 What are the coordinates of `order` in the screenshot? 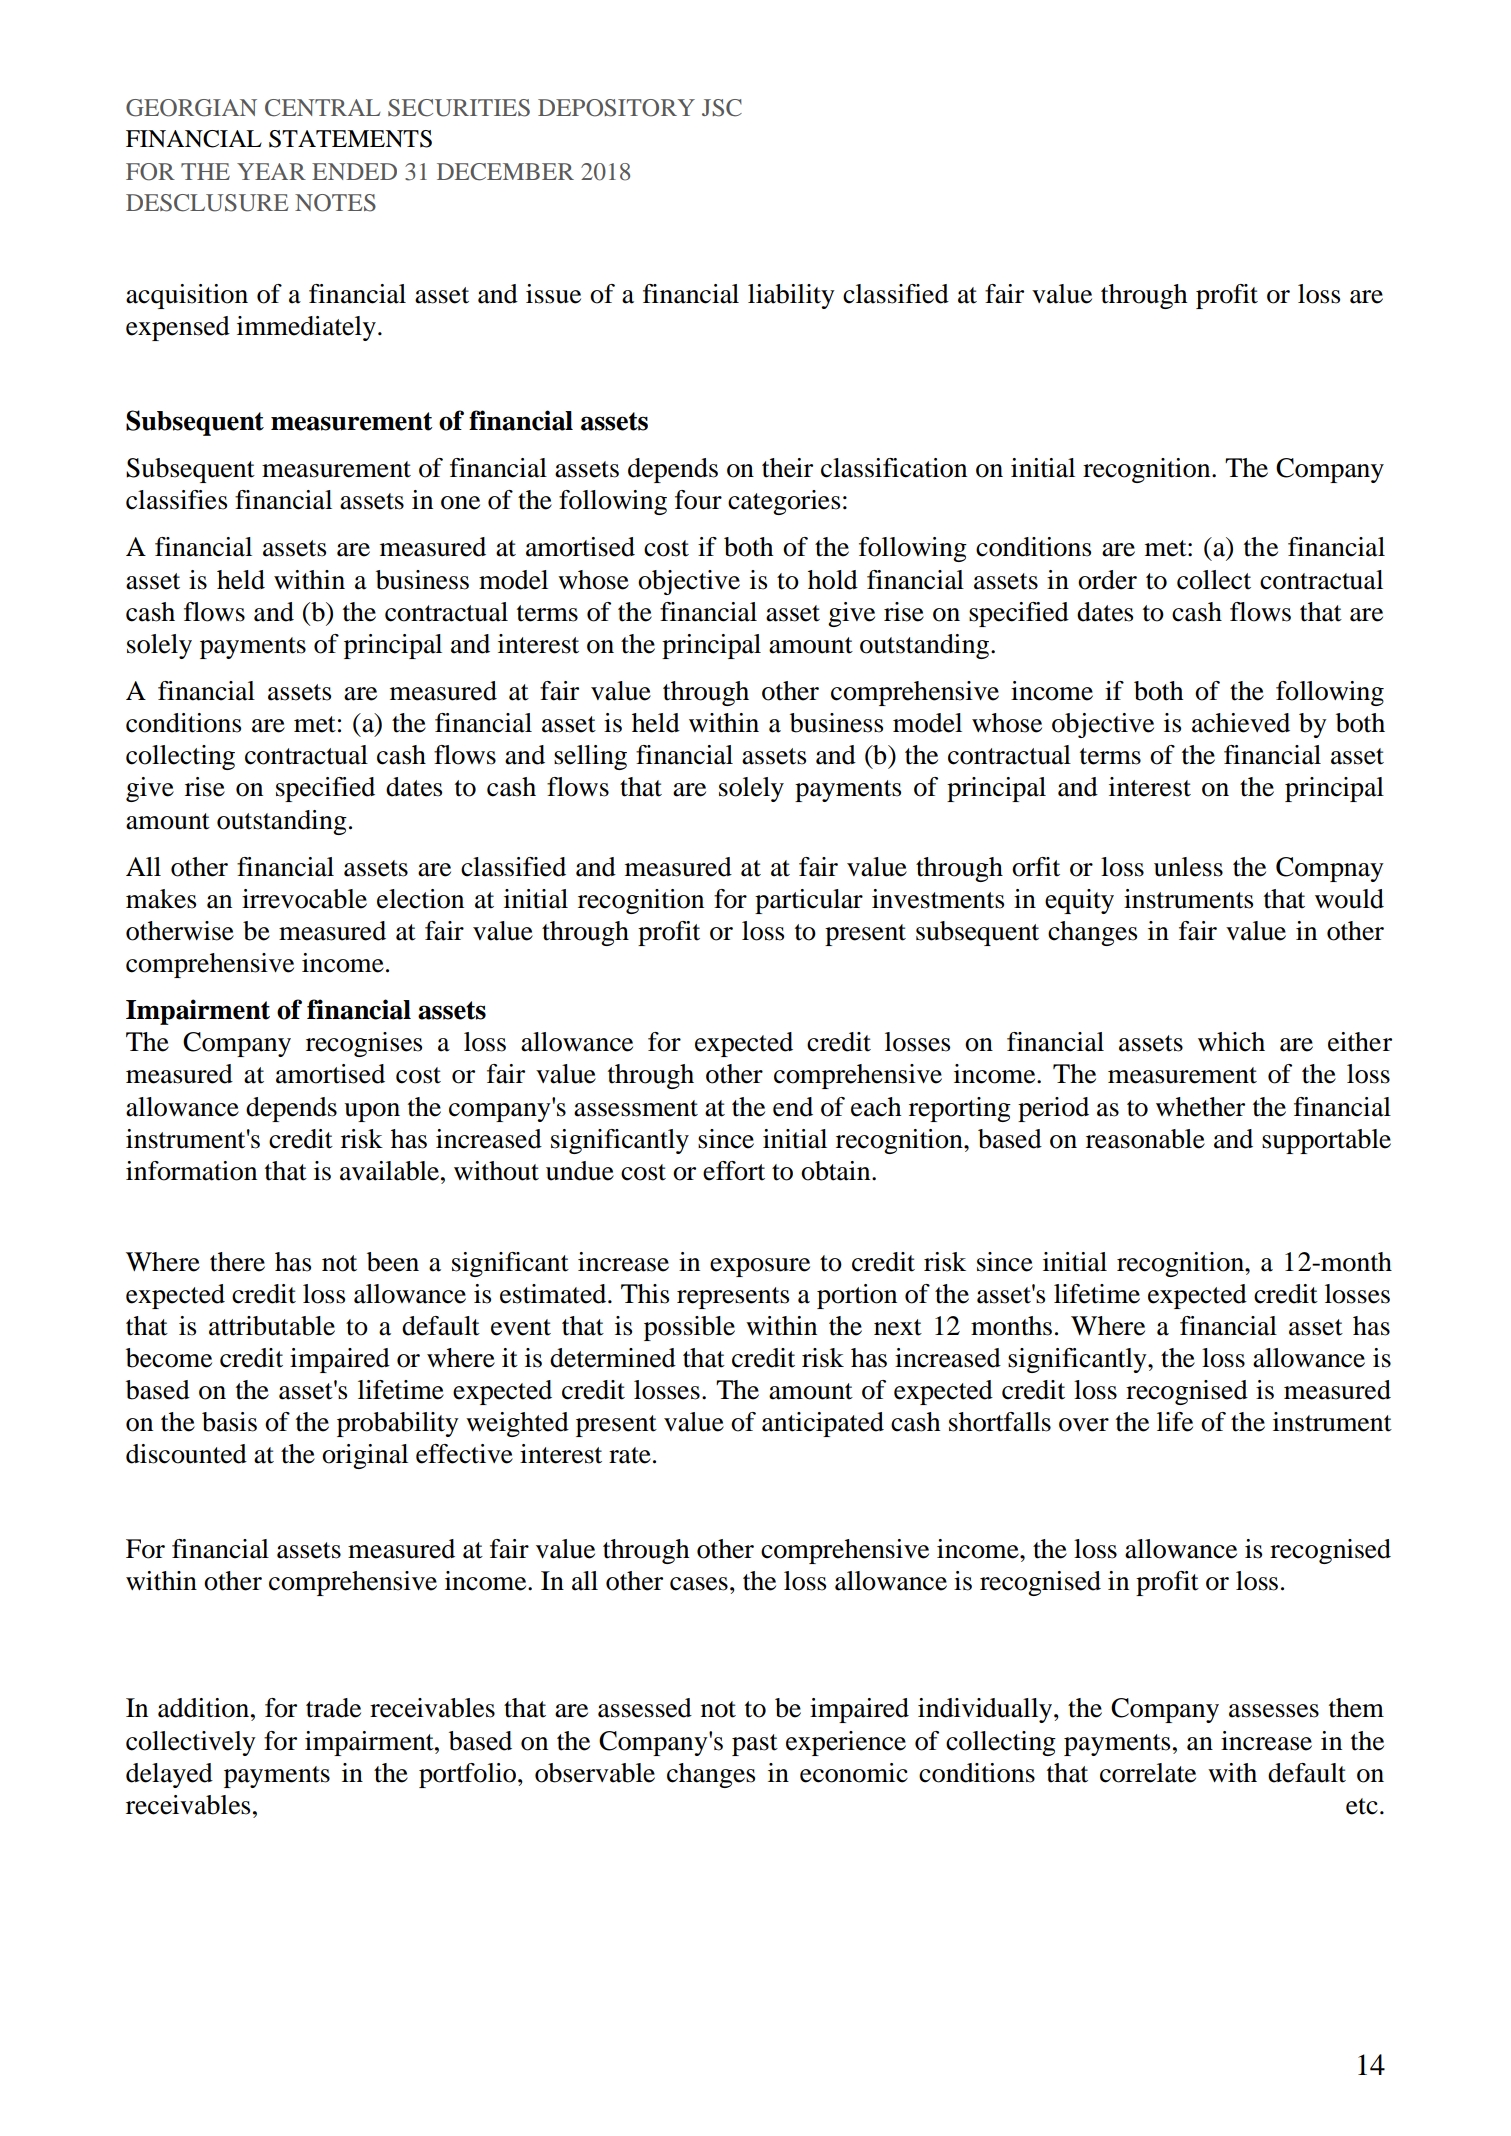 It's located at (1107, 580).
